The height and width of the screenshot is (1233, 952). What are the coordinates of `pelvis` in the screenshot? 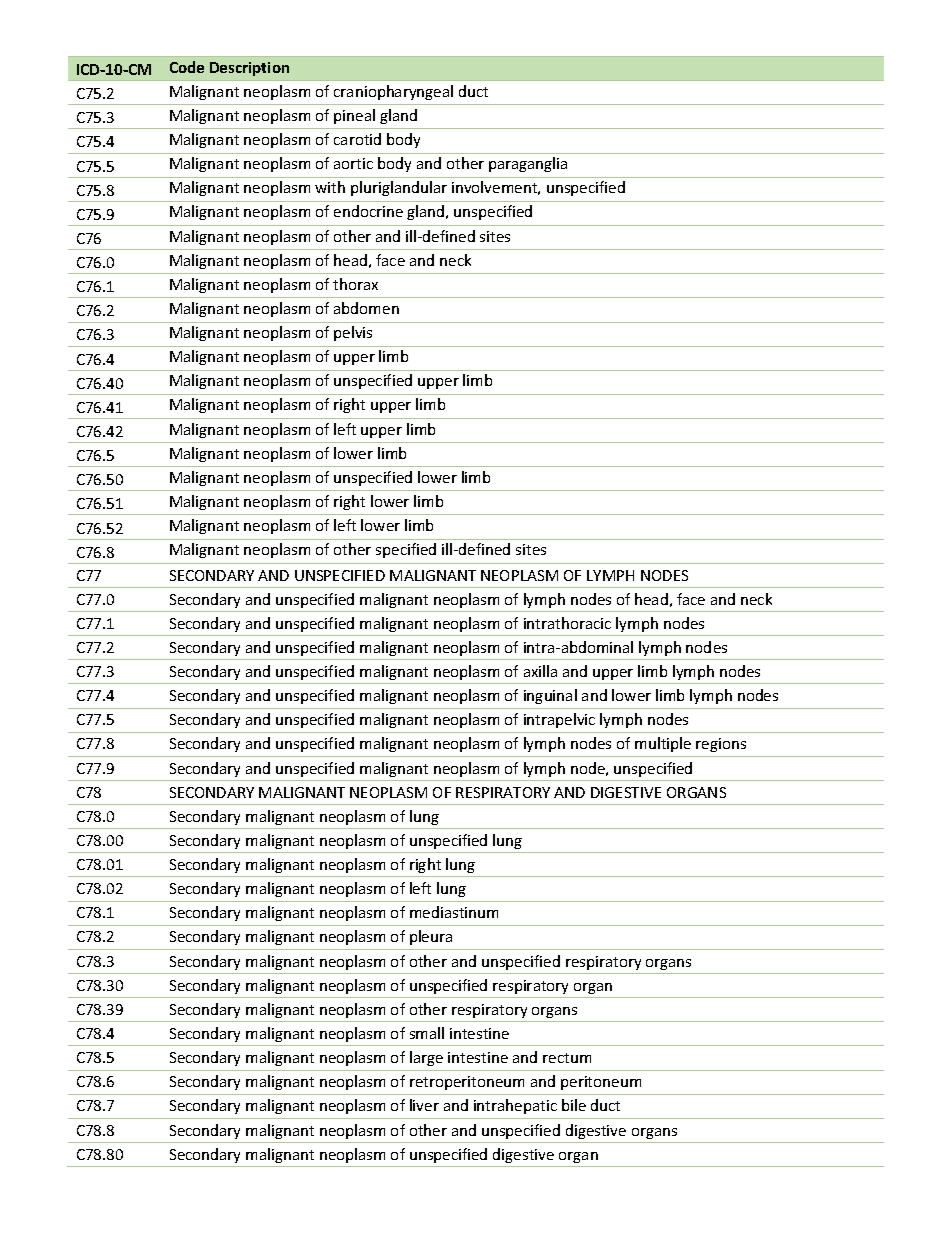 It's located at (353, 333).
